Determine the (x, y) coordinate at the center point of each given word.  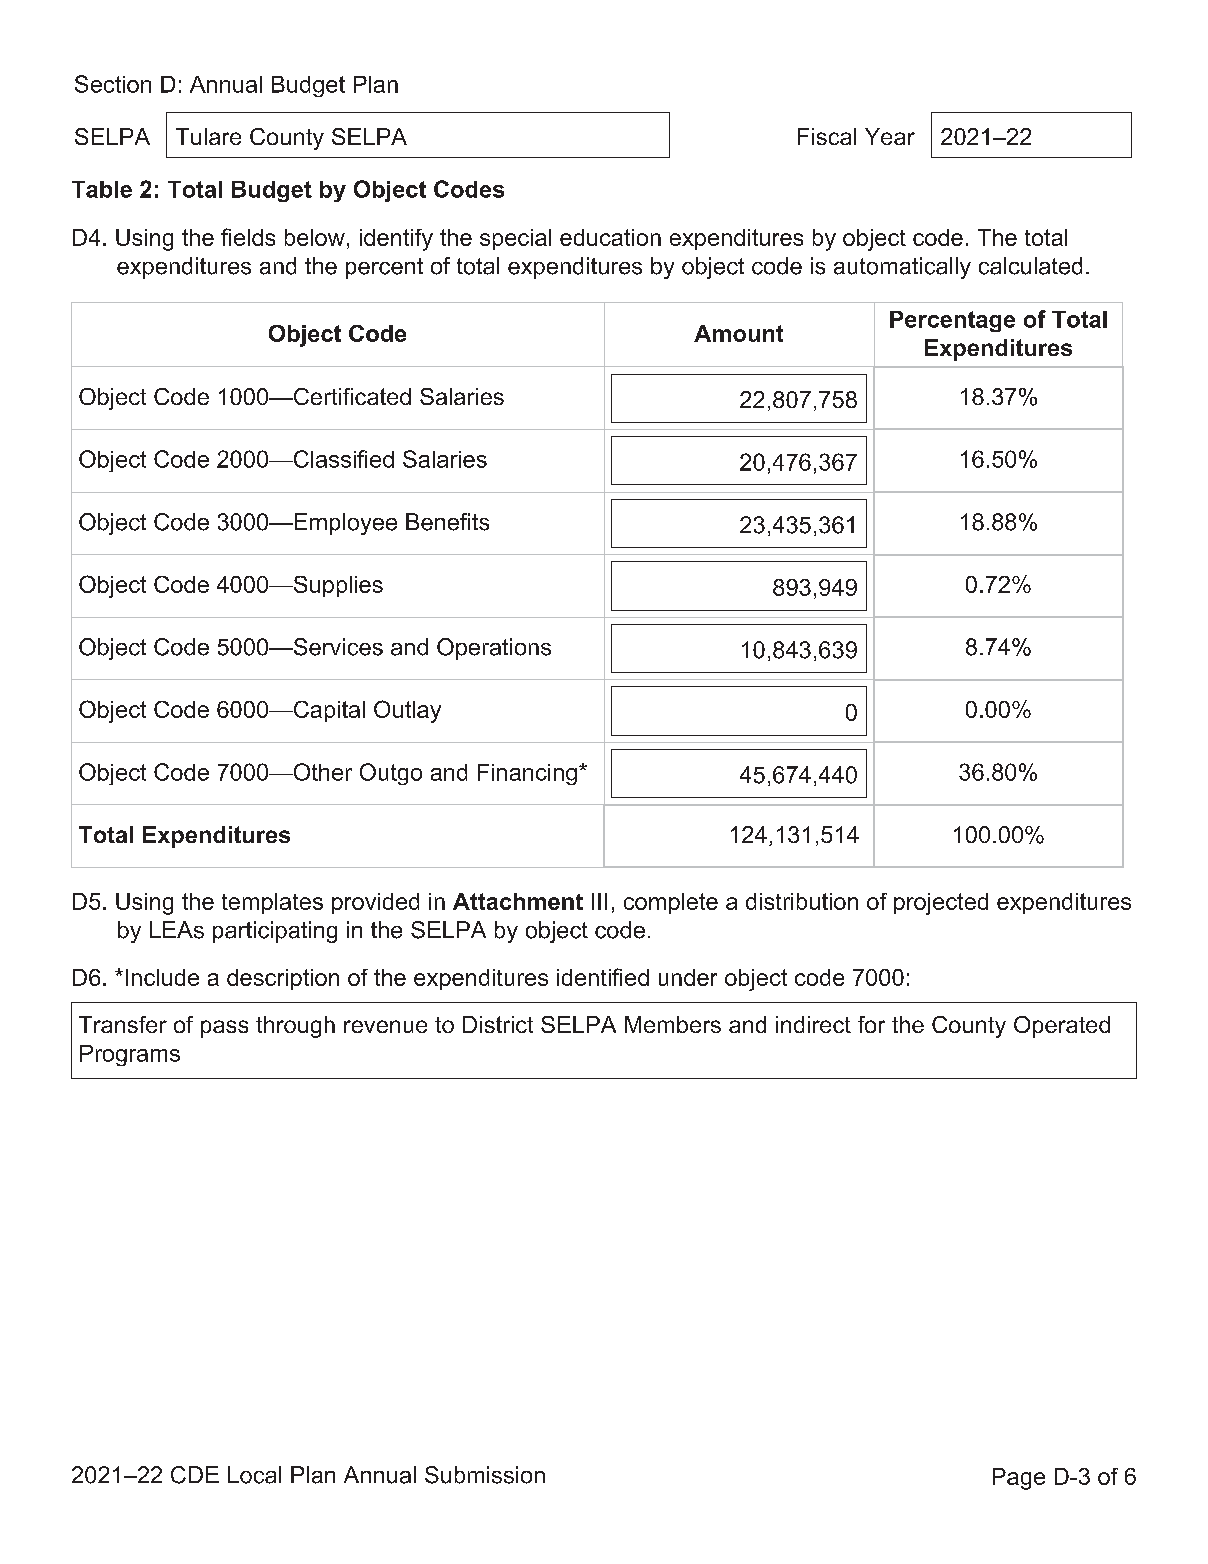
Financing (527, 774)
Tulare (208, 136)
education (610, 237)
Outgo (391, 774)
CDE (195, 1475)
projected (941, 904)
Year (890, 136)
